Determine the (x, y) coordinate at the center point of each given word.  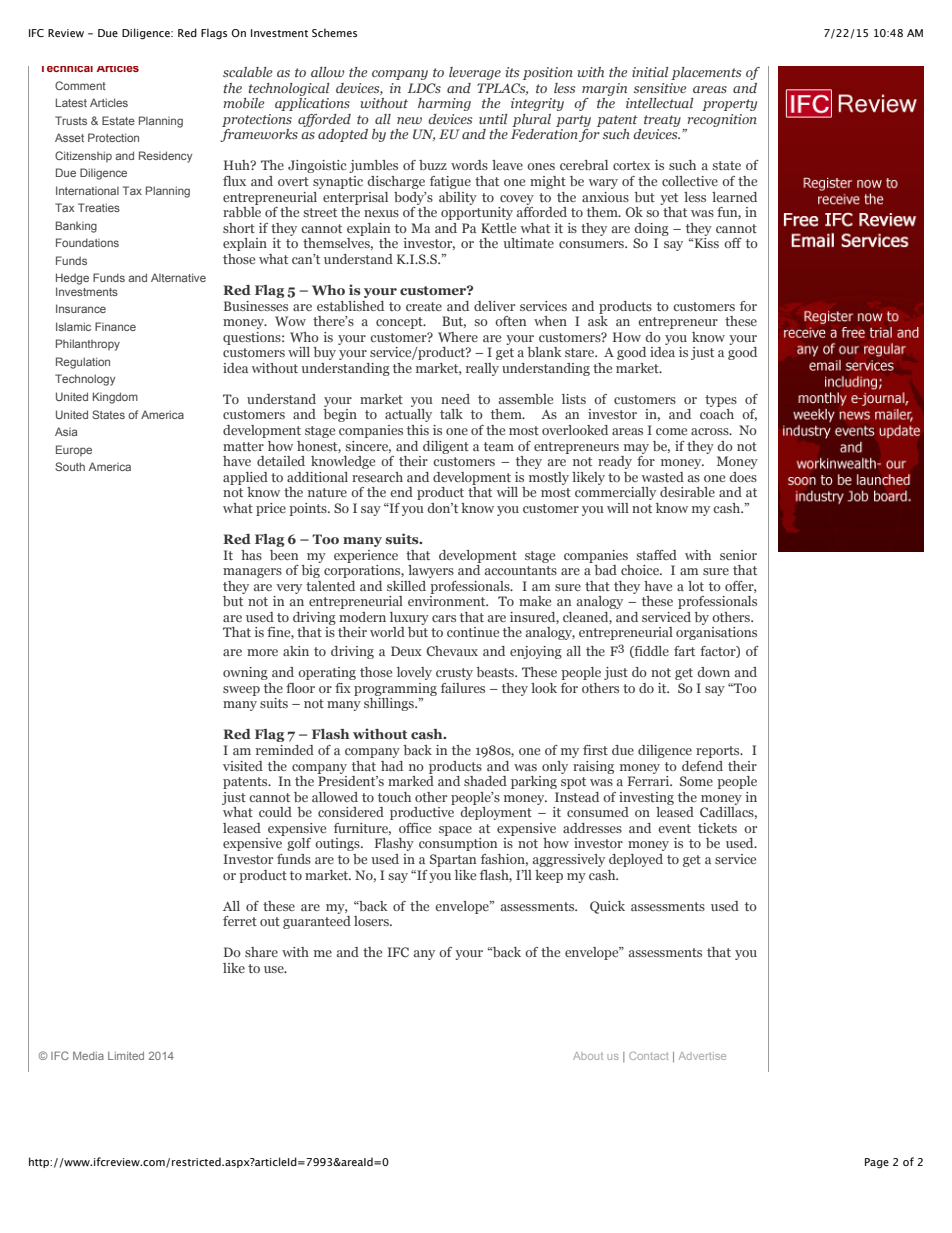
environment (448, 601)
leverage (475, 73)
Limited (126, 1056)
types (721, 401)
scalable (247, 72)
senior (738, 555)
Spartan (453, 860)
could (275, 812)
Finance (115, 326)
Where (458, 337)
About (588, 1056)
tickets (717, 828)
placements (706, 73)
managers (252, 573)
